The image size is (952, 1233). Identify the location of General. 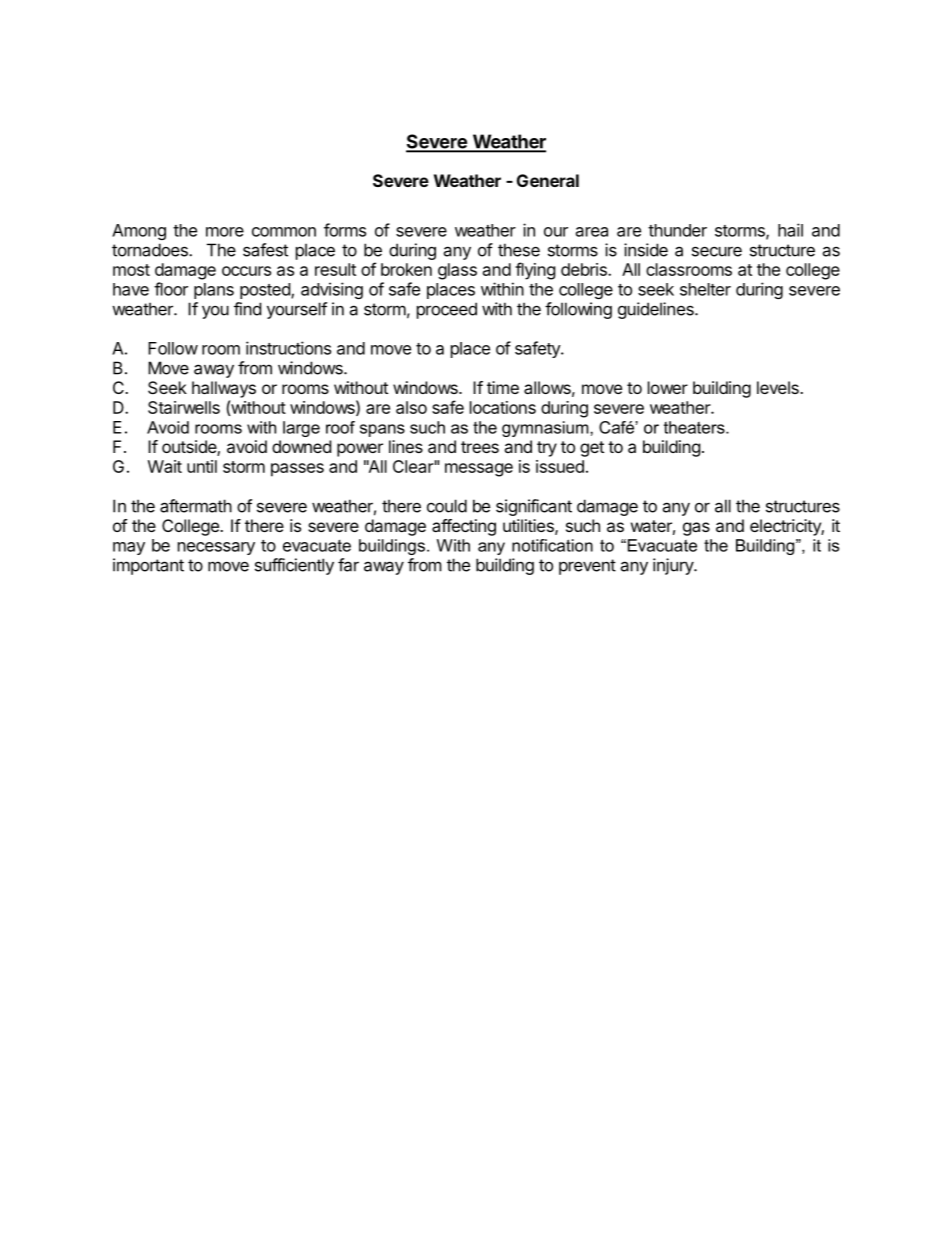
(548, 180).
